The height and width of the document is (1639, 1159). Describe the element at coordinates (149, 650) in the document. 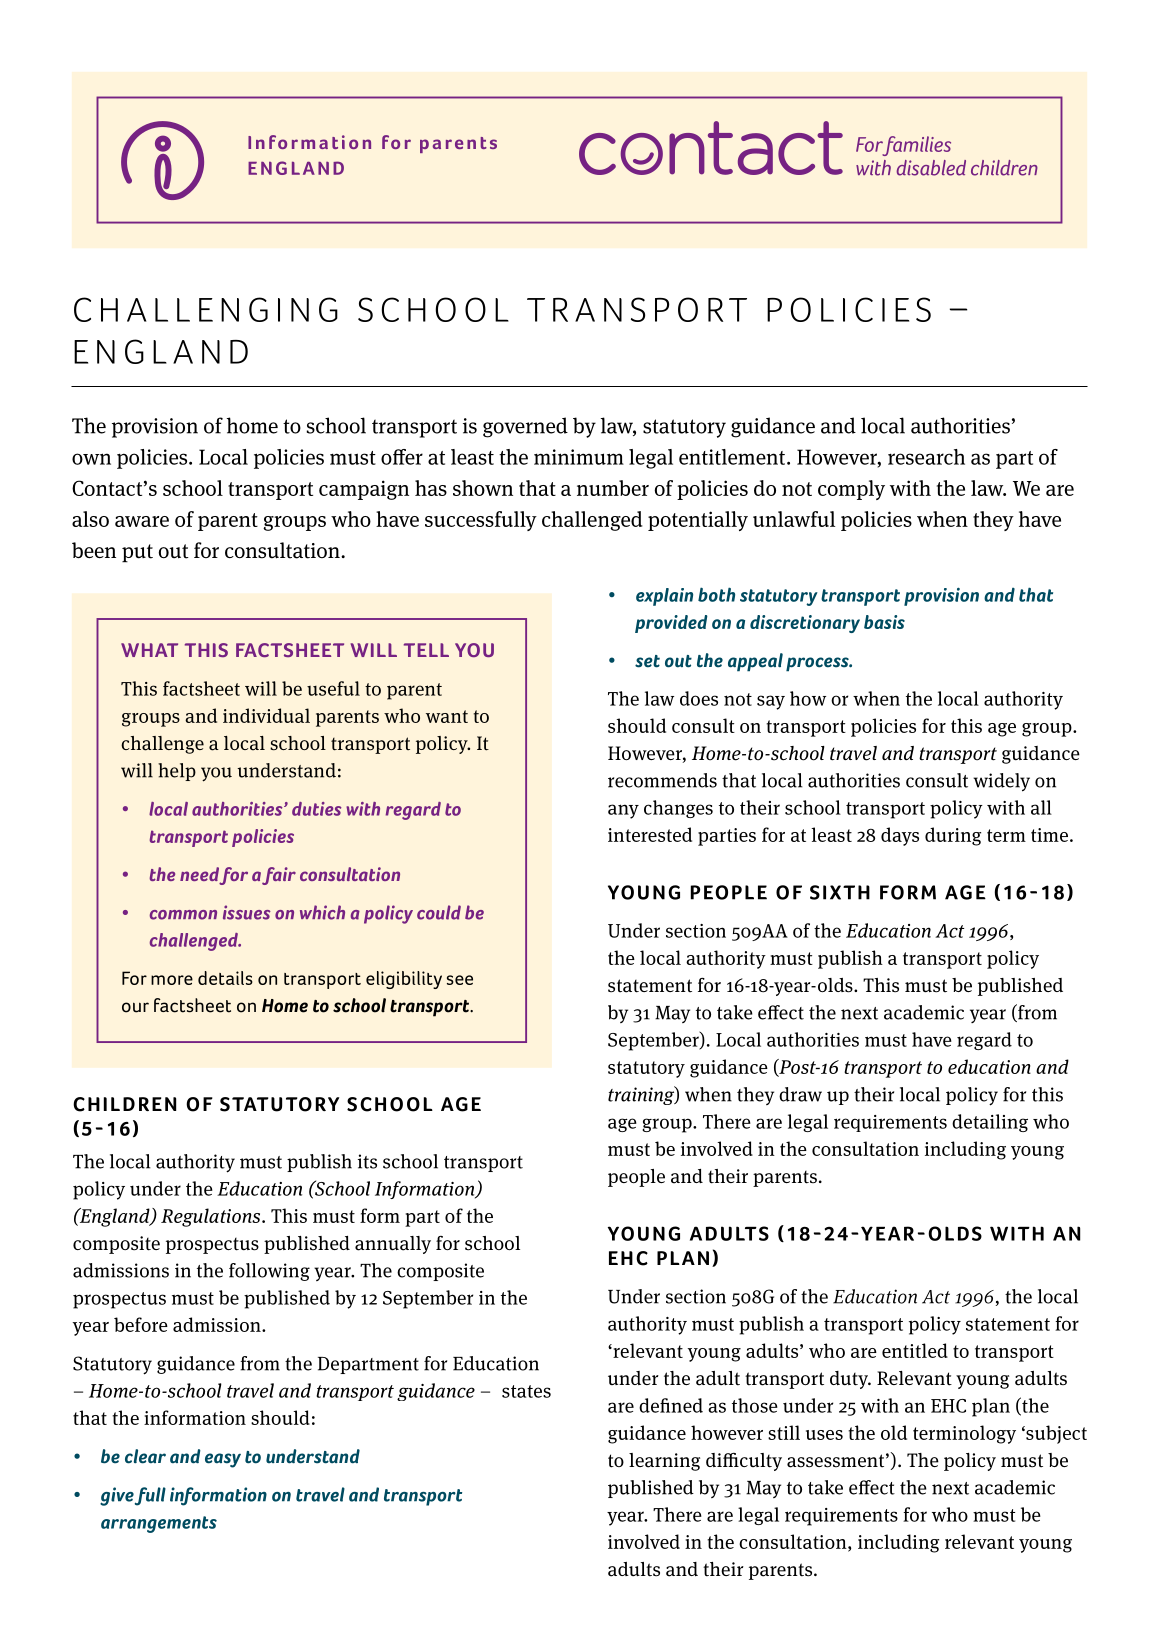

I see `what` at that location.
